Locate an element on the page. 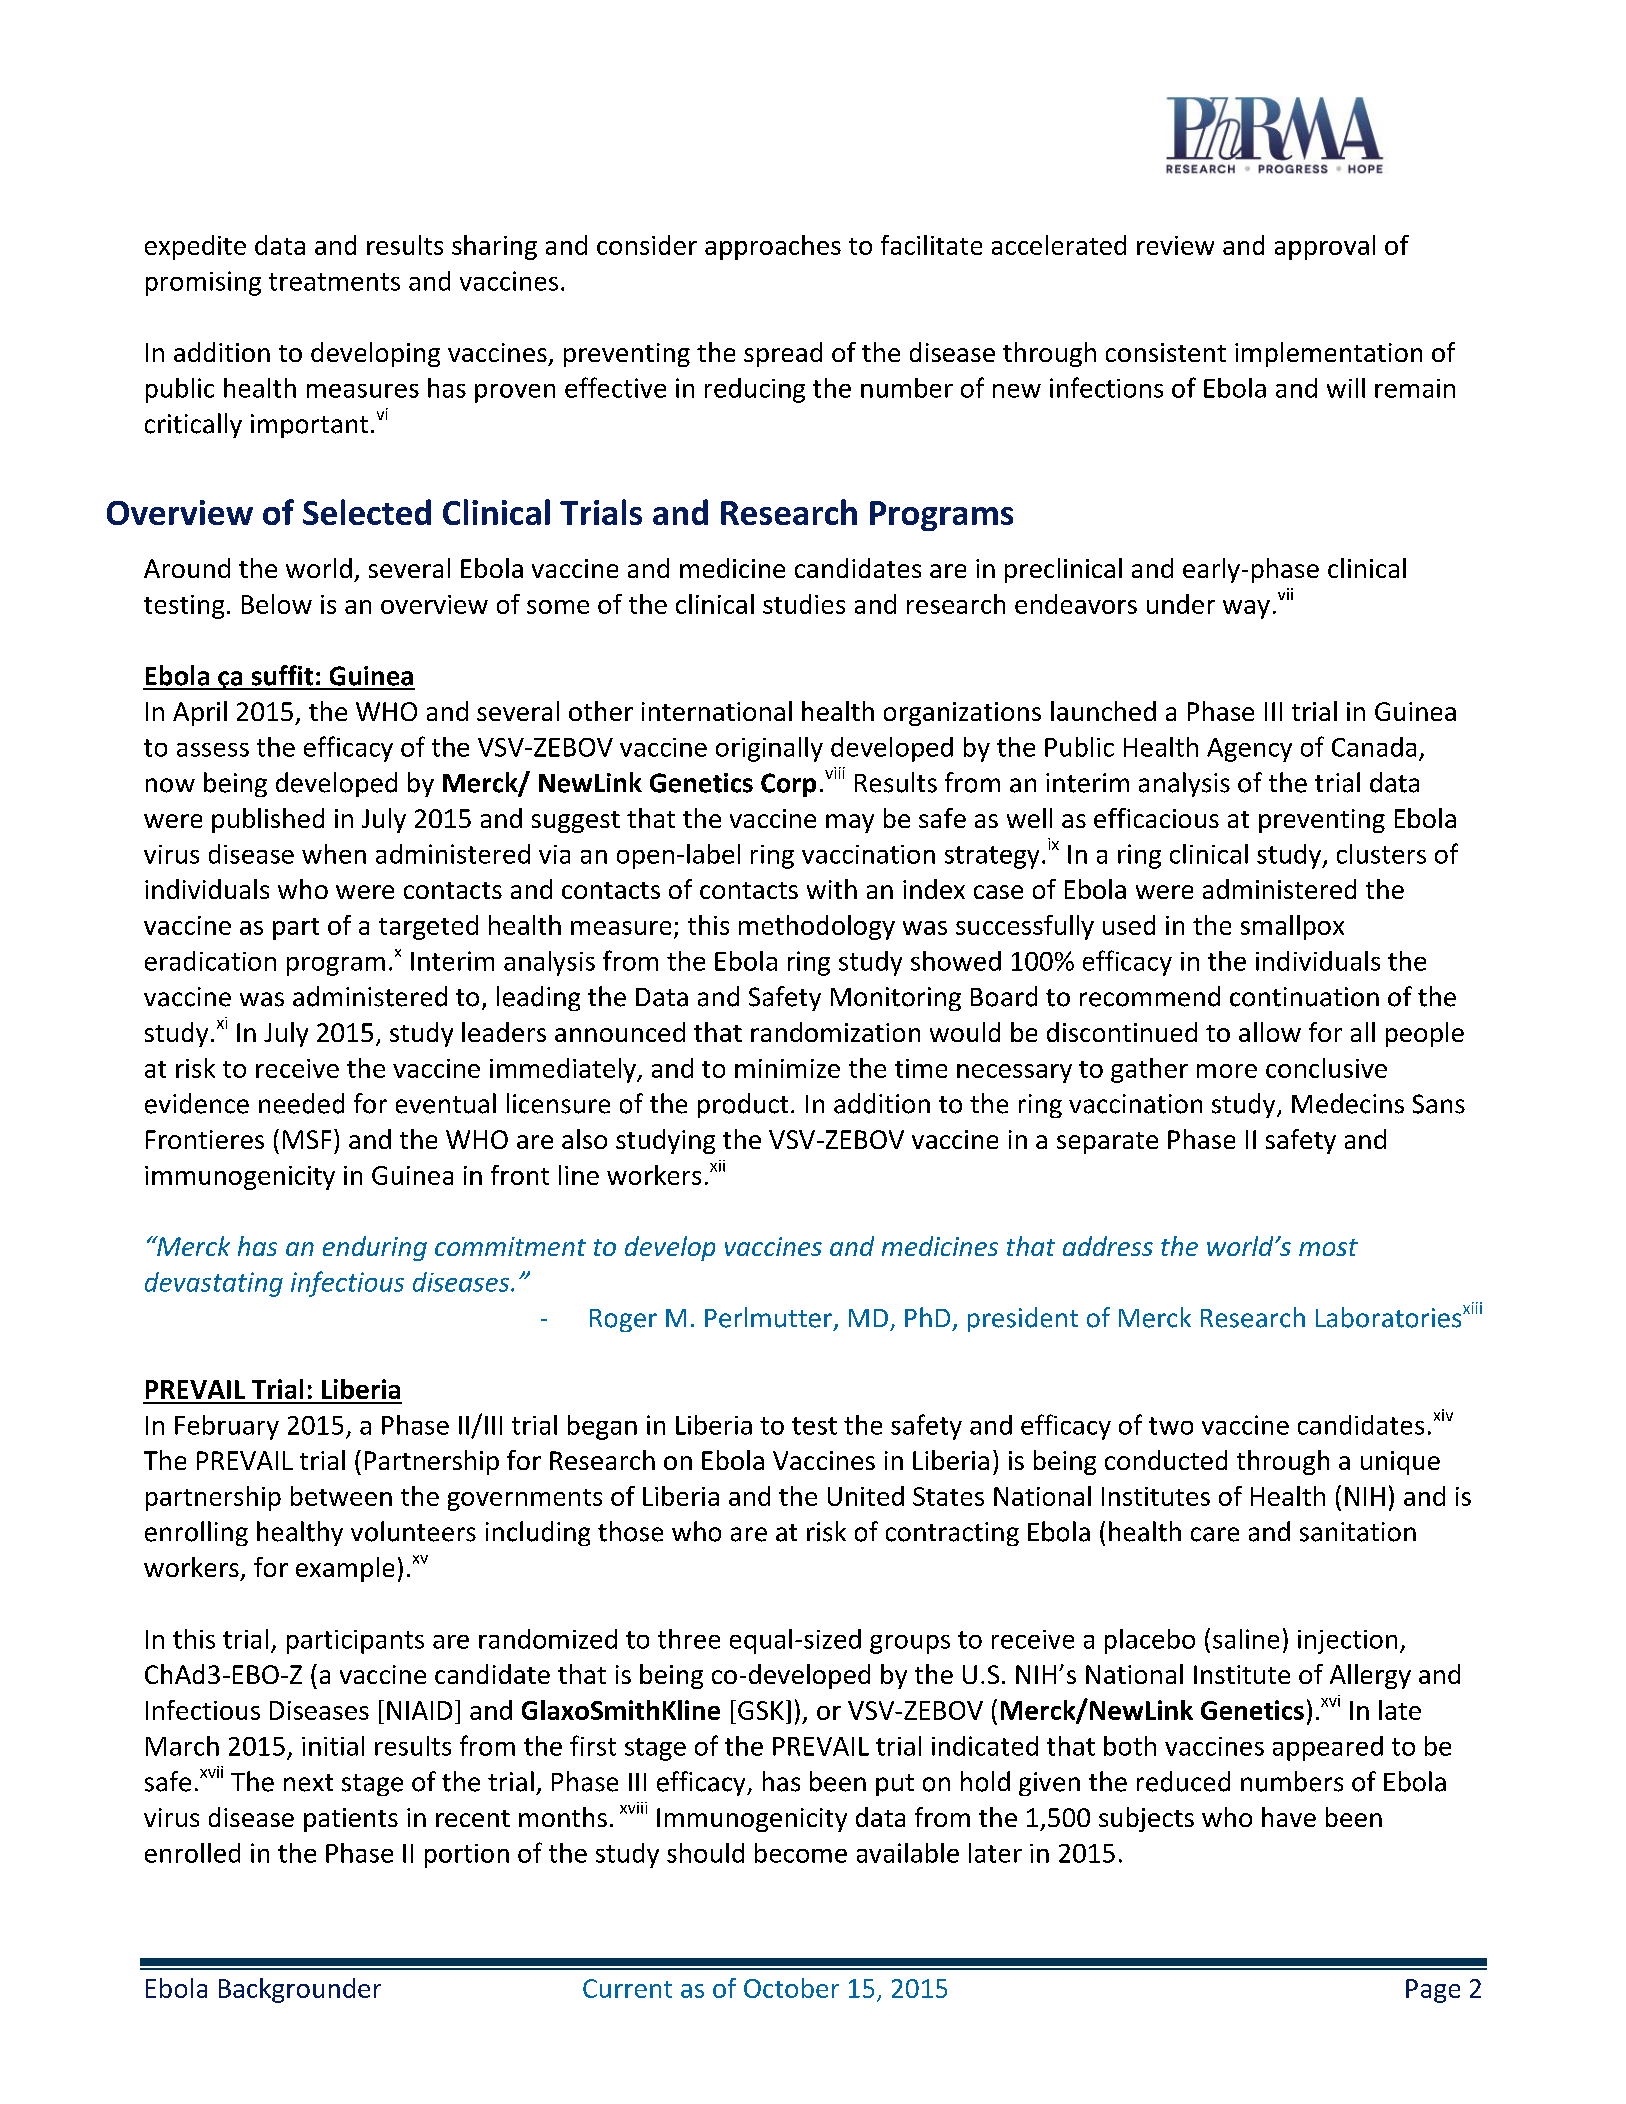 The image size is (1626, 2104). treatments is located at coordinates (334, 282).
